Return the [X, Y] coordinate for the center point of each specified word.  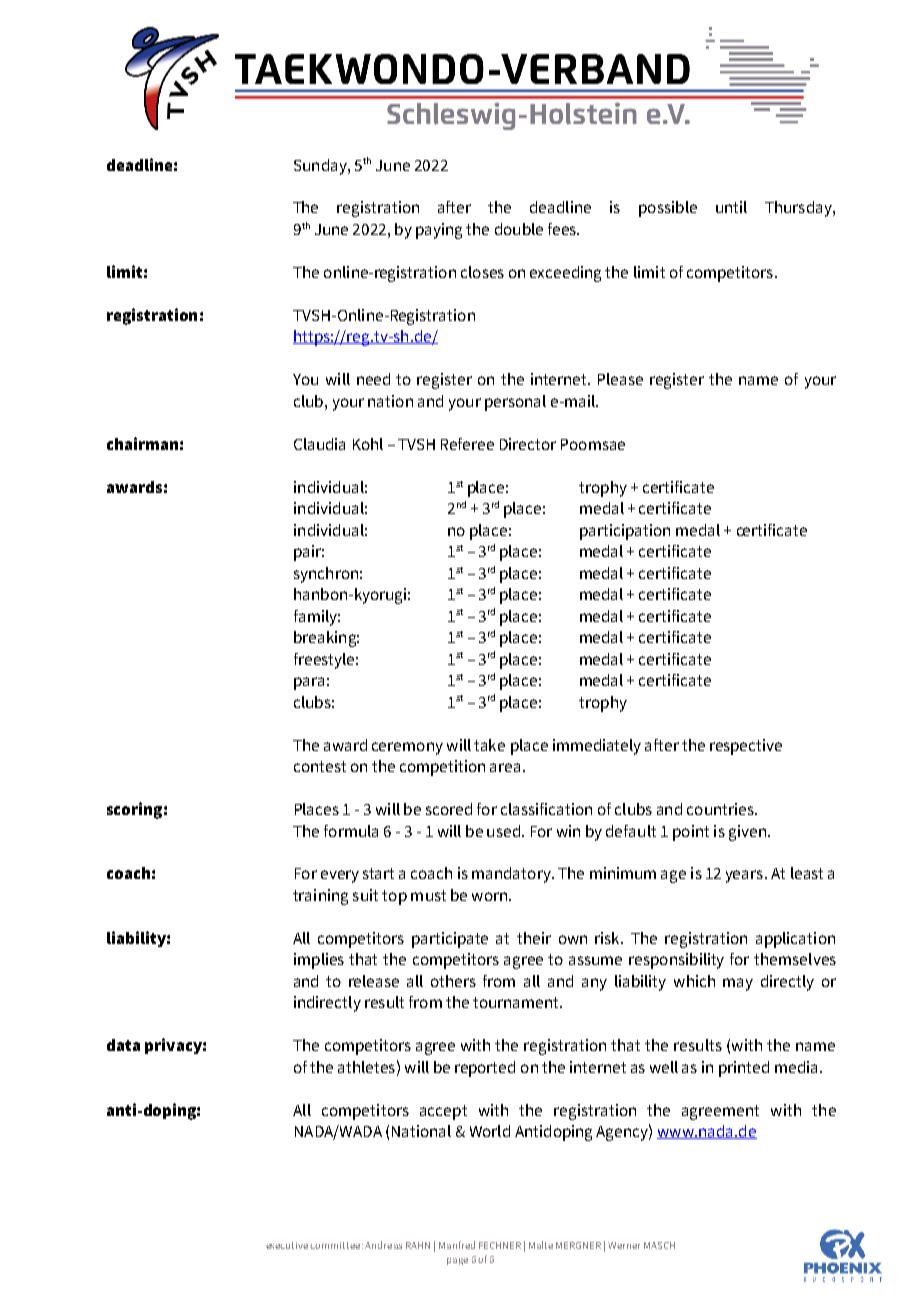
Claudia [319, 444]
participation [625, 532]
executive [288, 1245]
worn [489, 896]
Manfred [457, 1245]
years [746, 876]
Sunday [321, 167]
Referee [467, 444]
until [731, 207]
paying [439, 231]
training [320, 897]
